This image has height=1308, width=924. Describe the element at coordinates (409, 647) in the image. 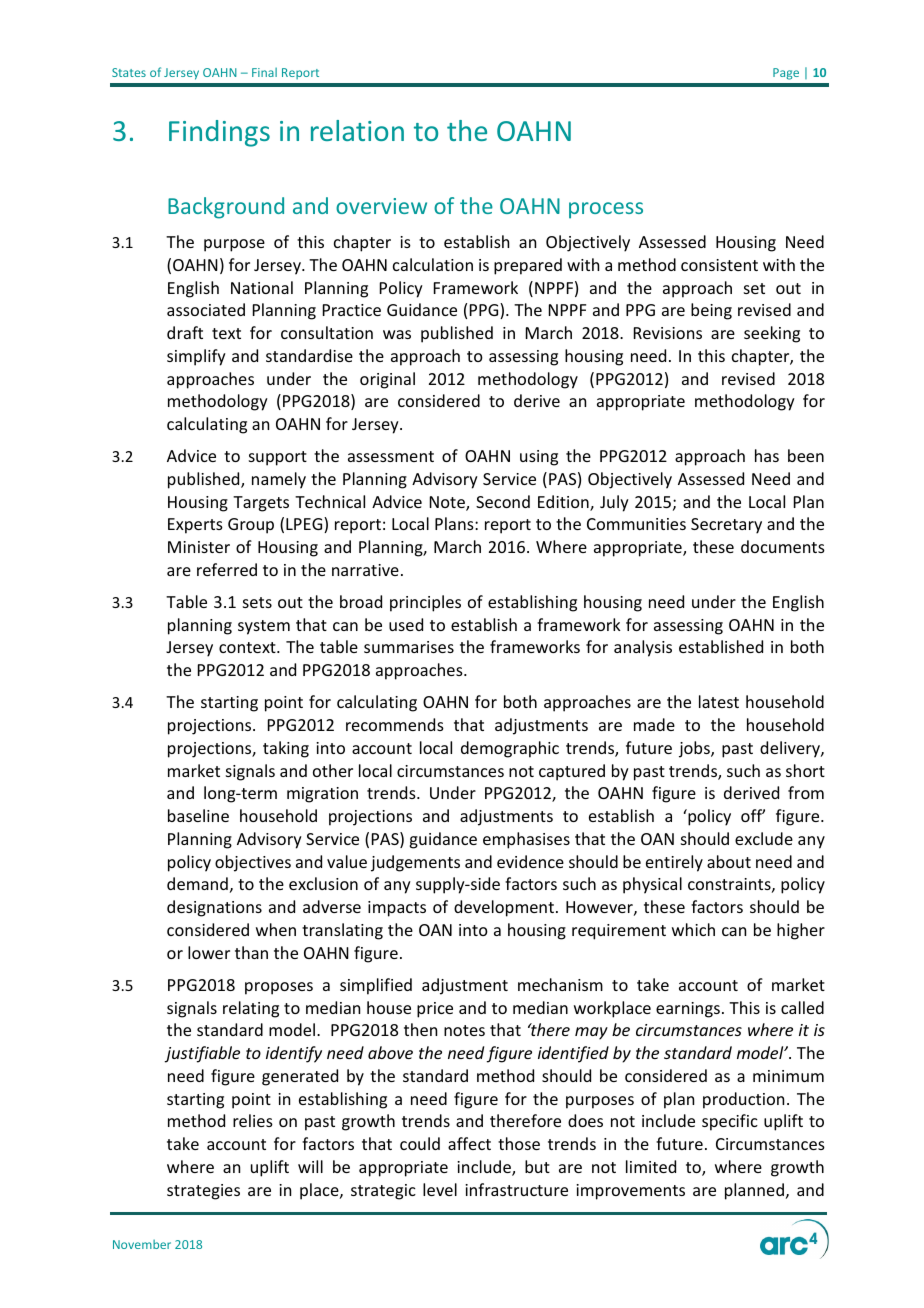

I see `summarises` at that location.
